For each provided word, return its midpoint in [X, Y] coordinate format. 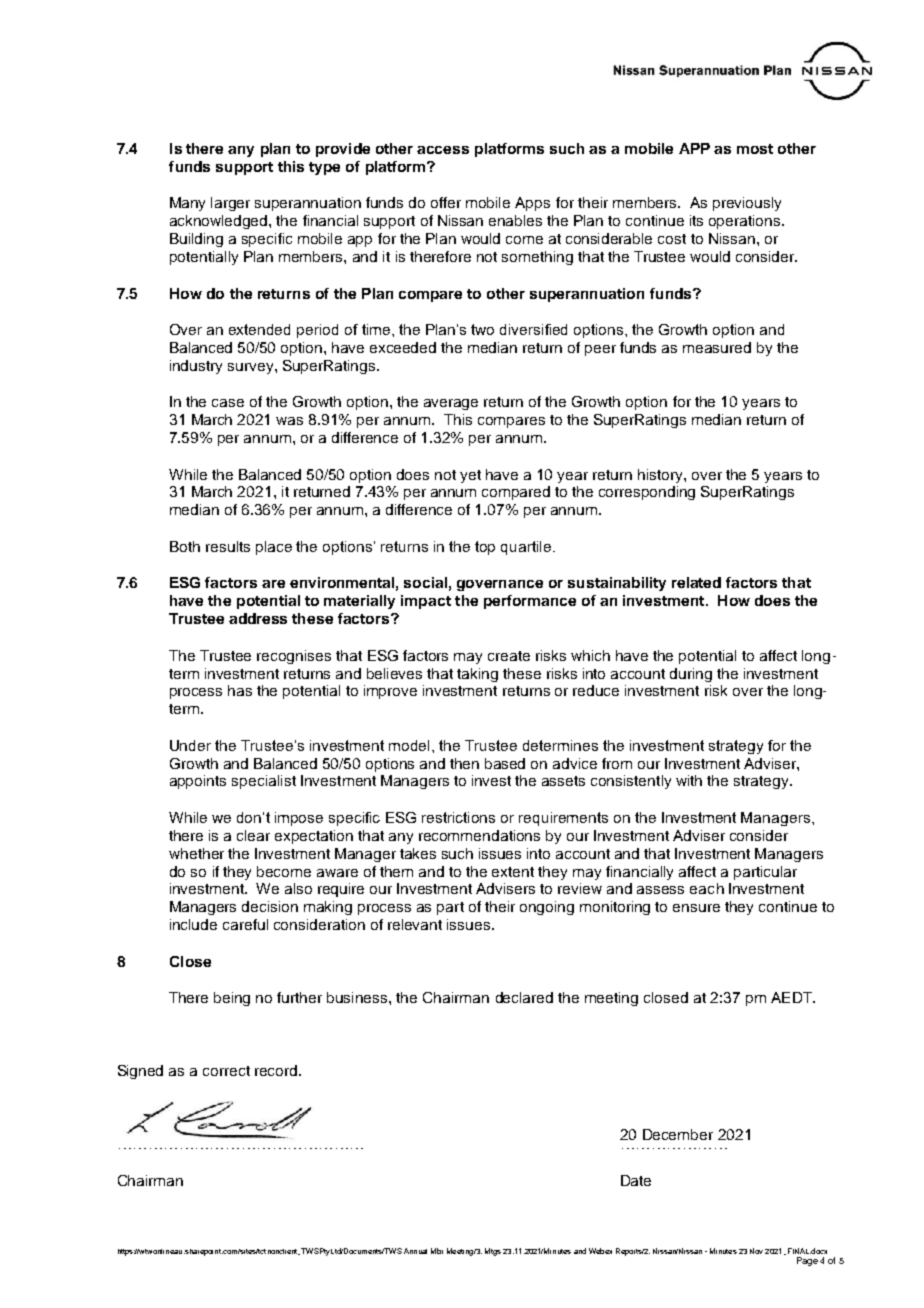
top [485, 548]
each [707, 888]
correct [226, 1071]
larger [230, 204]
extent [513, 872]
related [696, 582]
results [228, 546]
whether [196, 853]
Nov [756, 1251]
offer [446, 202]
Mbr [437, 1251]
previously [747, 204]
